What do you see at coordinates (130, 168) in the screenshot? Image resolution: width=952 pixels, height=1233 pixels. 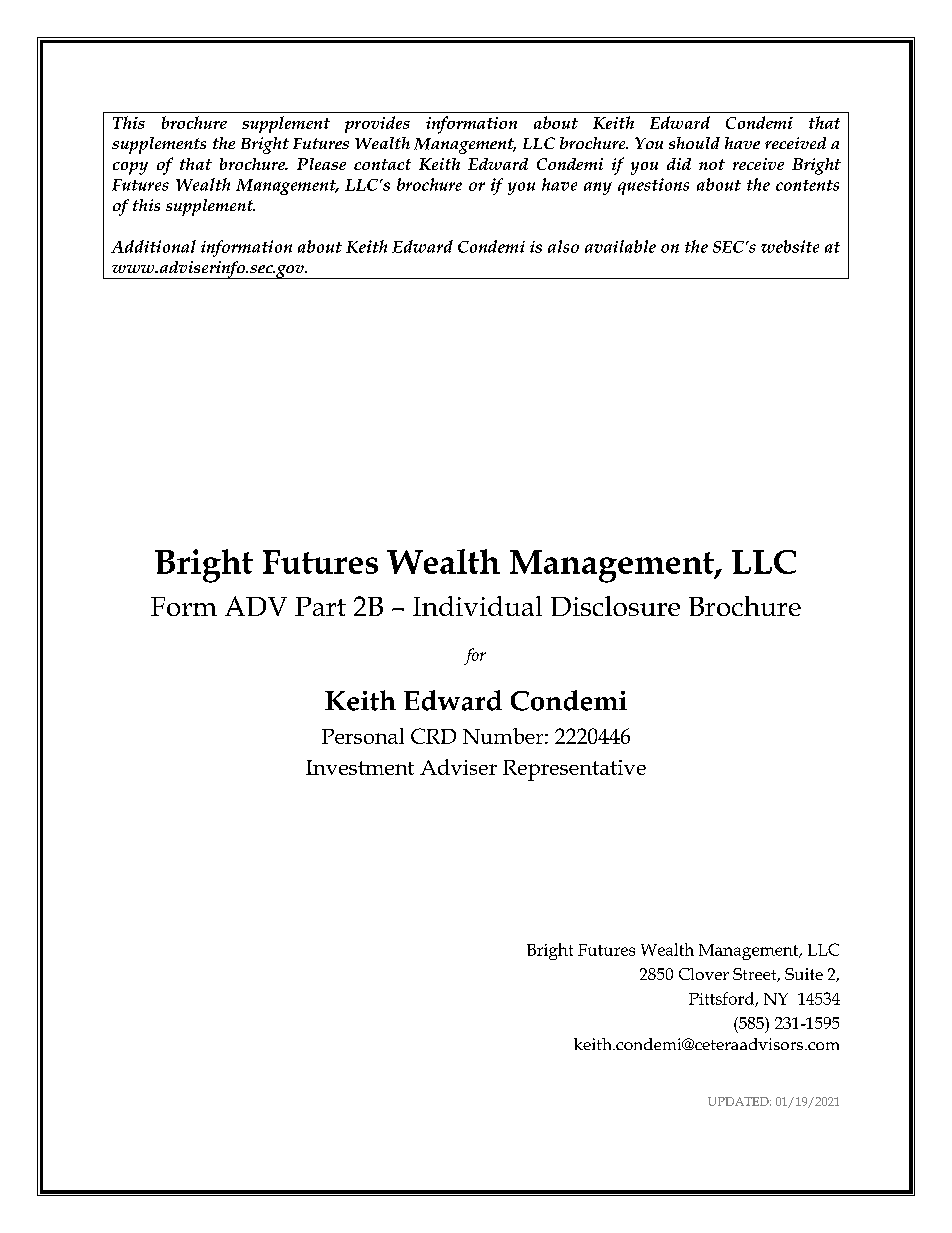 I see `copy` at bounding box center [130, 168].
